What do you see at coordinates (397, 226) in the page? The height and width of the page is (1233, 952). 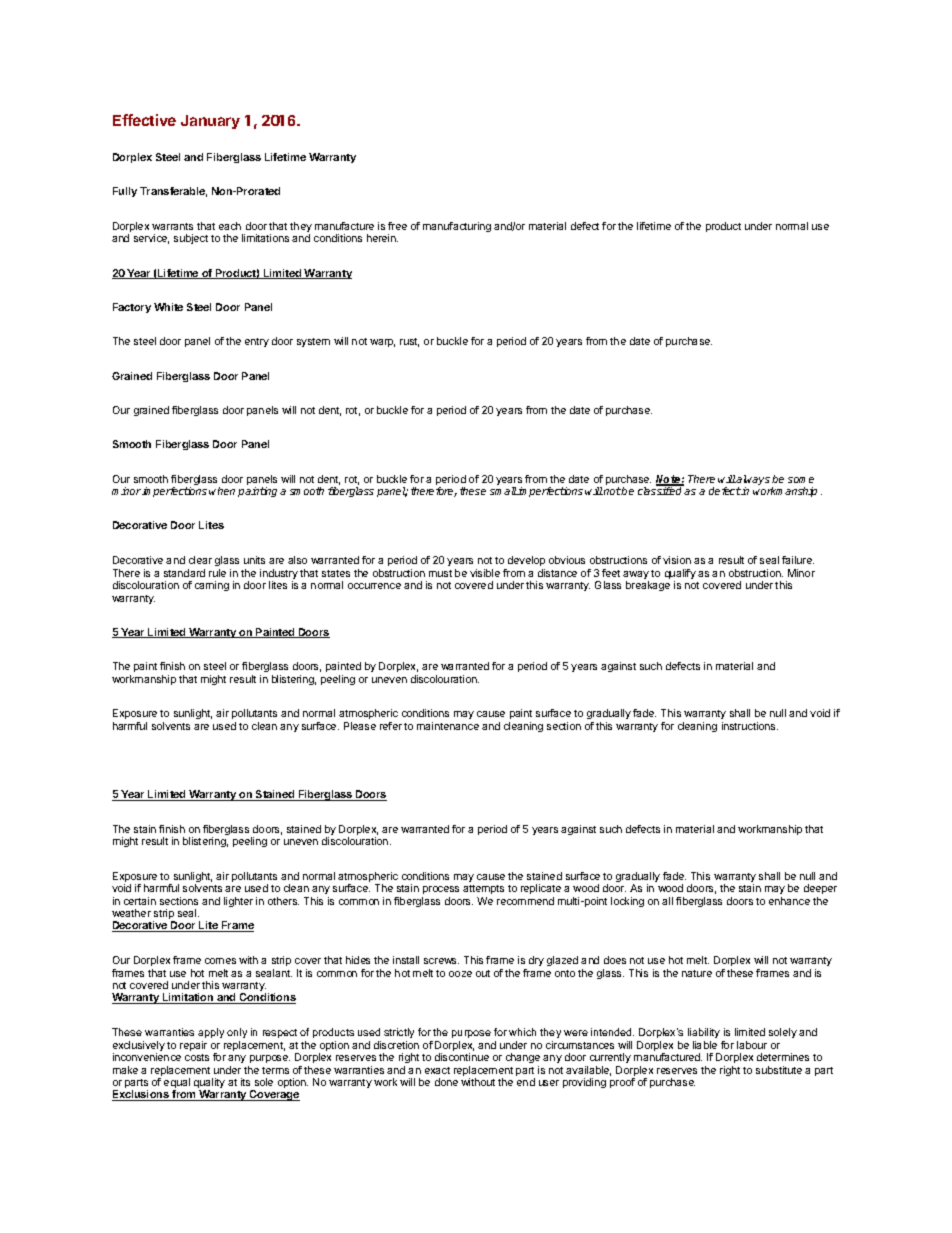 I see `free` at bounding box center [397, 226].
